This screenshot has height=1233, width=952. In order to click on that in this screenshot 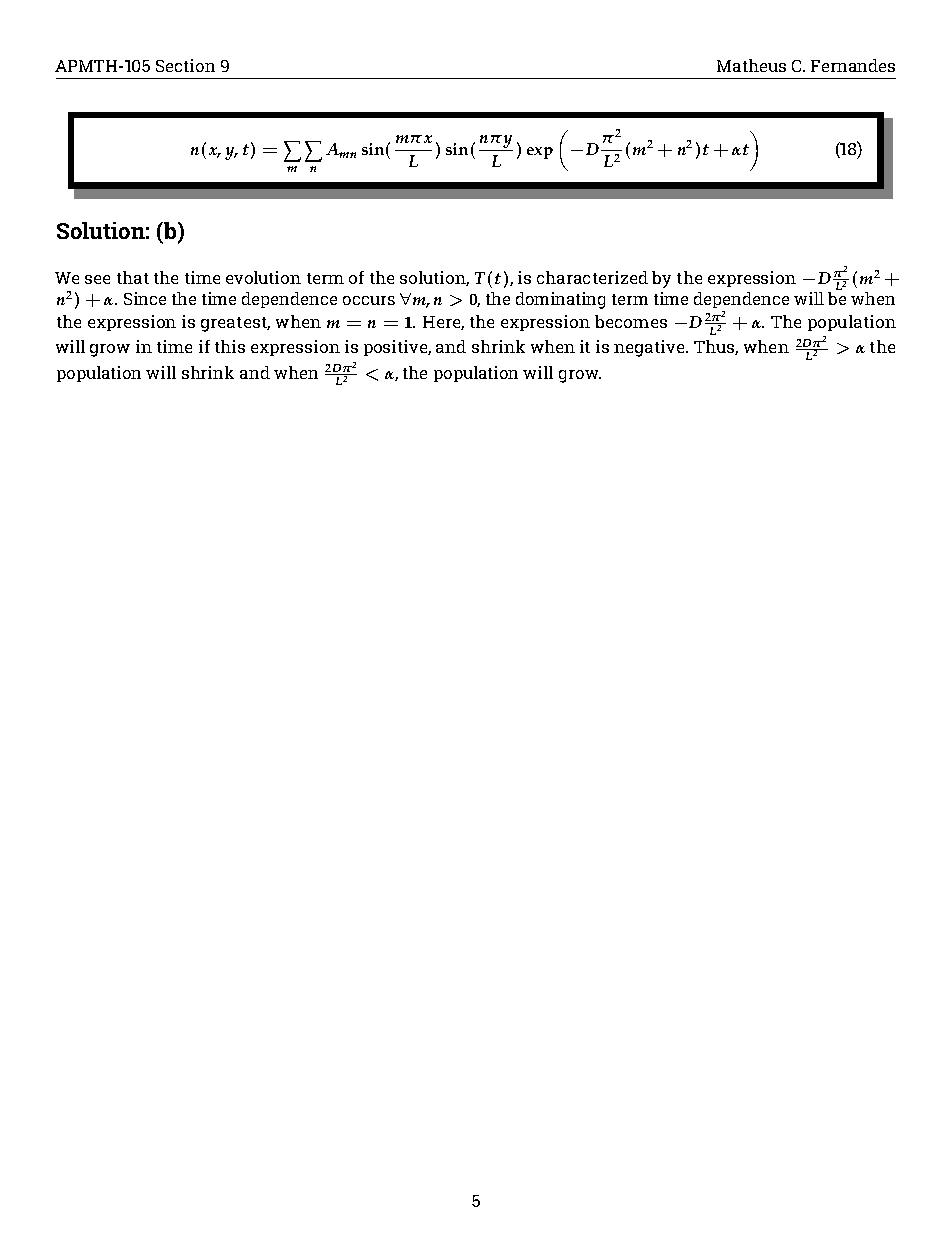, I will do `click(133, 277)`.
